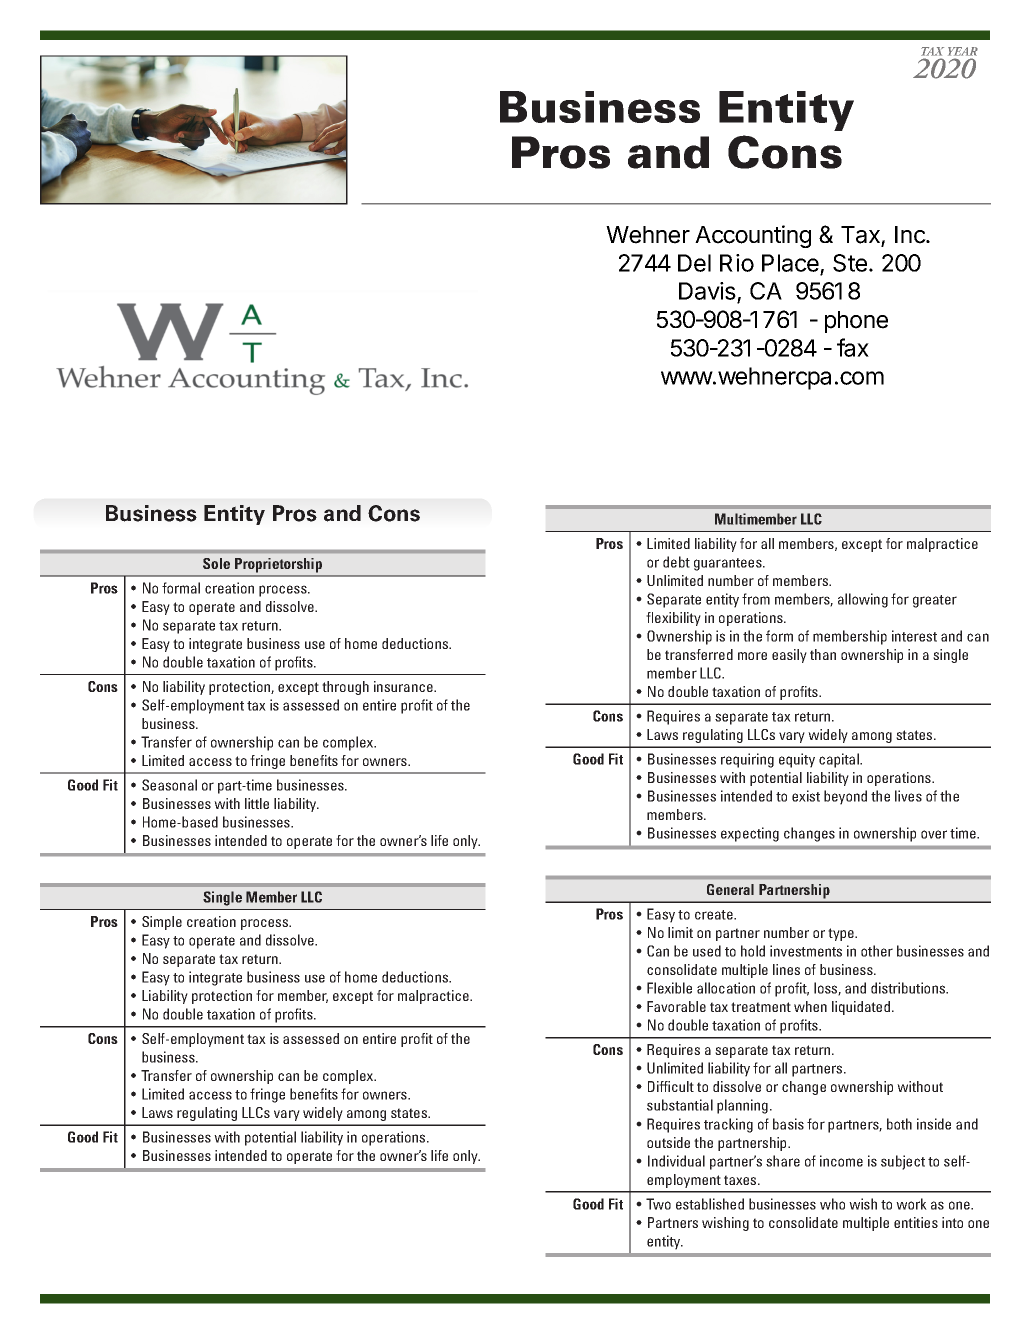 This screenshot has height=1334, width=1031. I want to click on Flexible, so click(669, 988).
